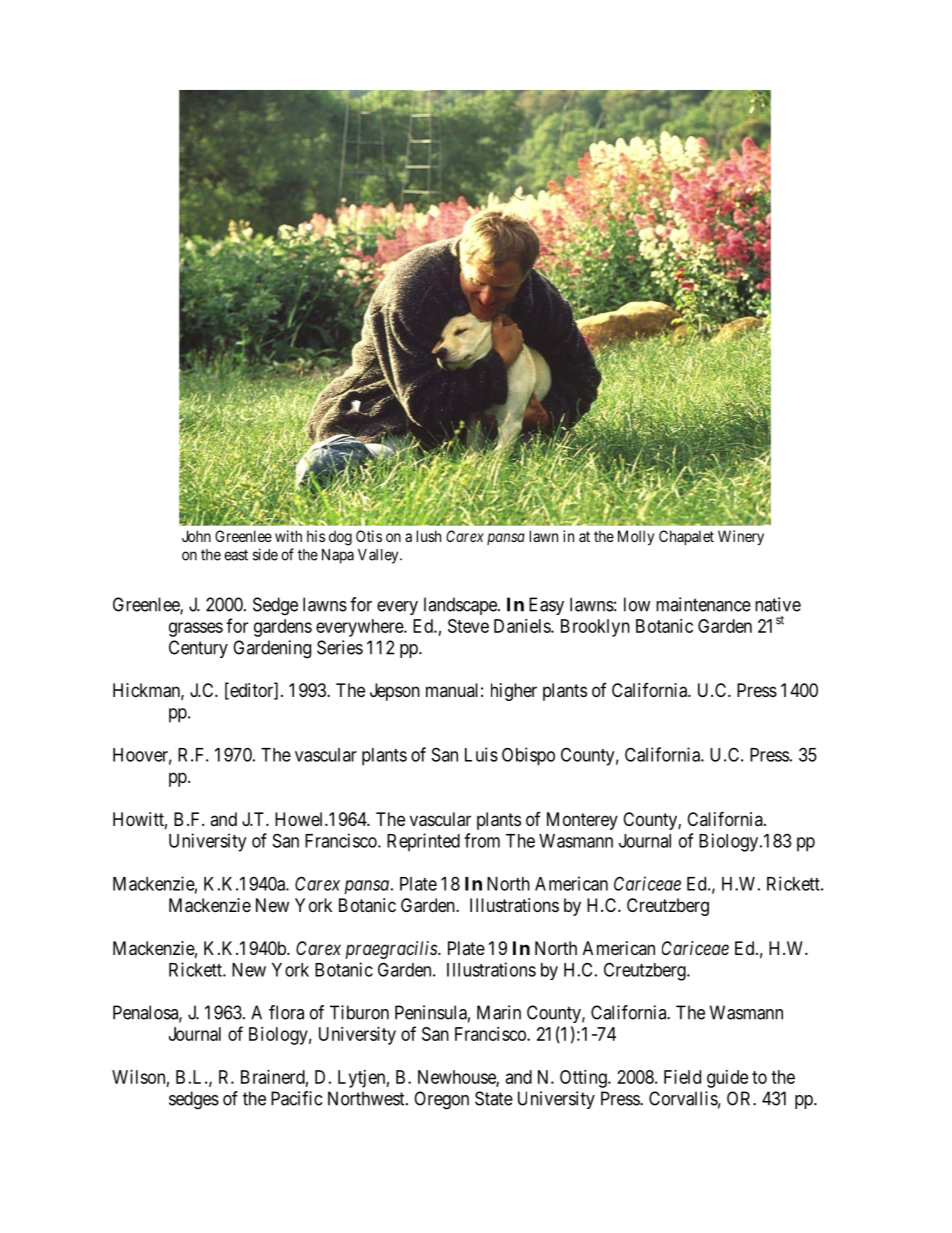  Describe the element at coordinates (741, 538) in the screenshot. I see `Winery` at that location.
